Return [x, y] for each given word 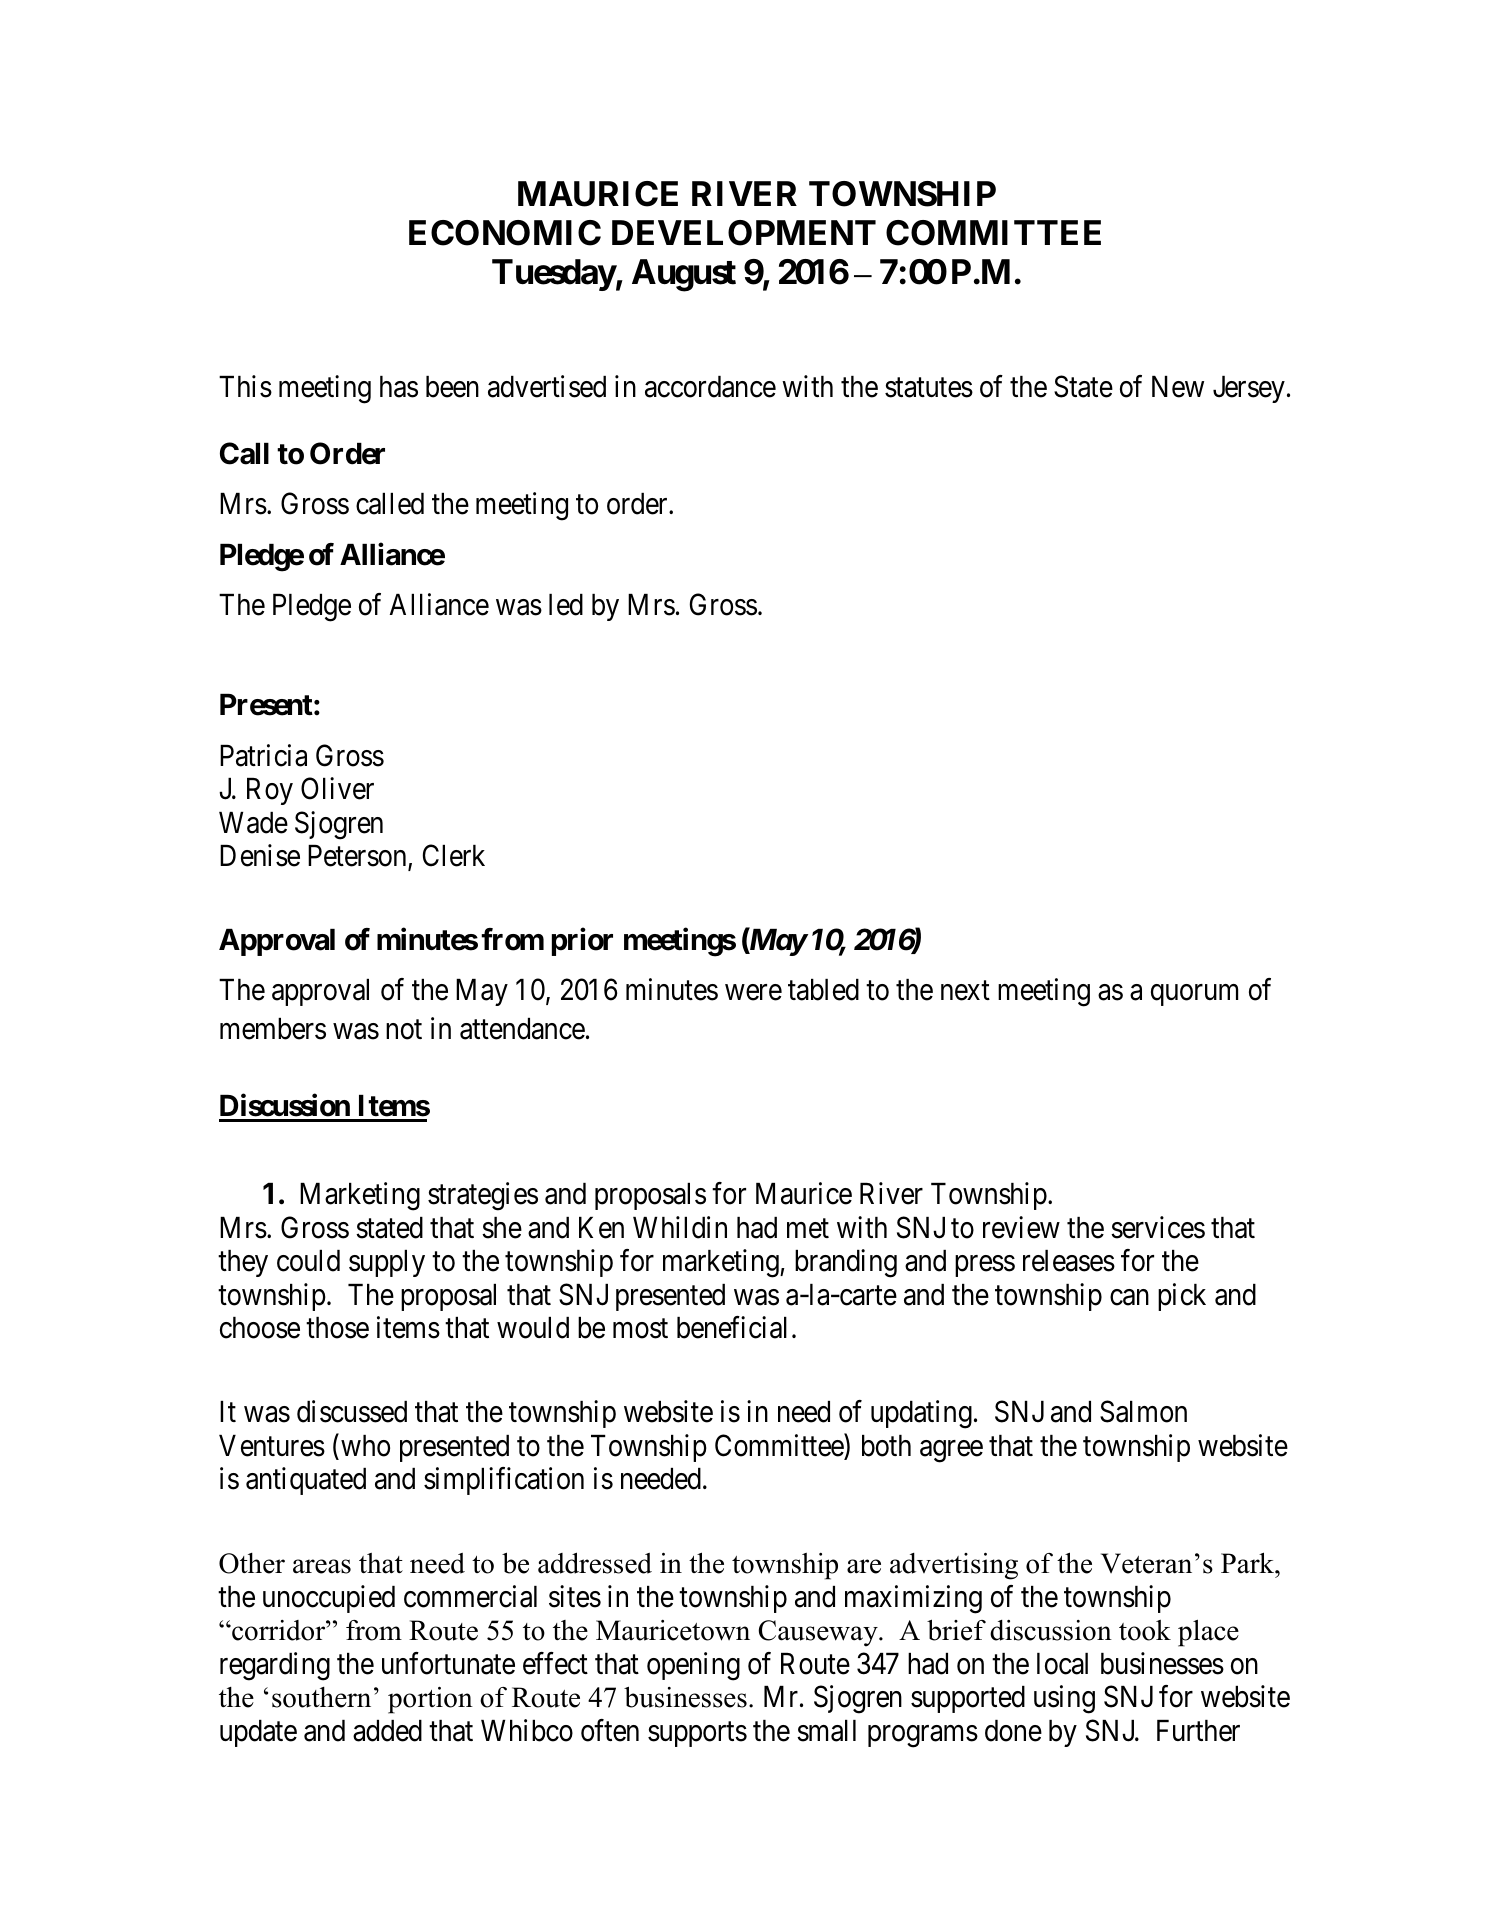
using [1064, 1699]
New [1178, 387]
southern [321, 1697]
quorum [1194, 995]
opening [693, 1666]
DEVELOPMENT [744, 233]
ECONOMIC [505, 233]
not [404, 1030]
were [753, 993]
